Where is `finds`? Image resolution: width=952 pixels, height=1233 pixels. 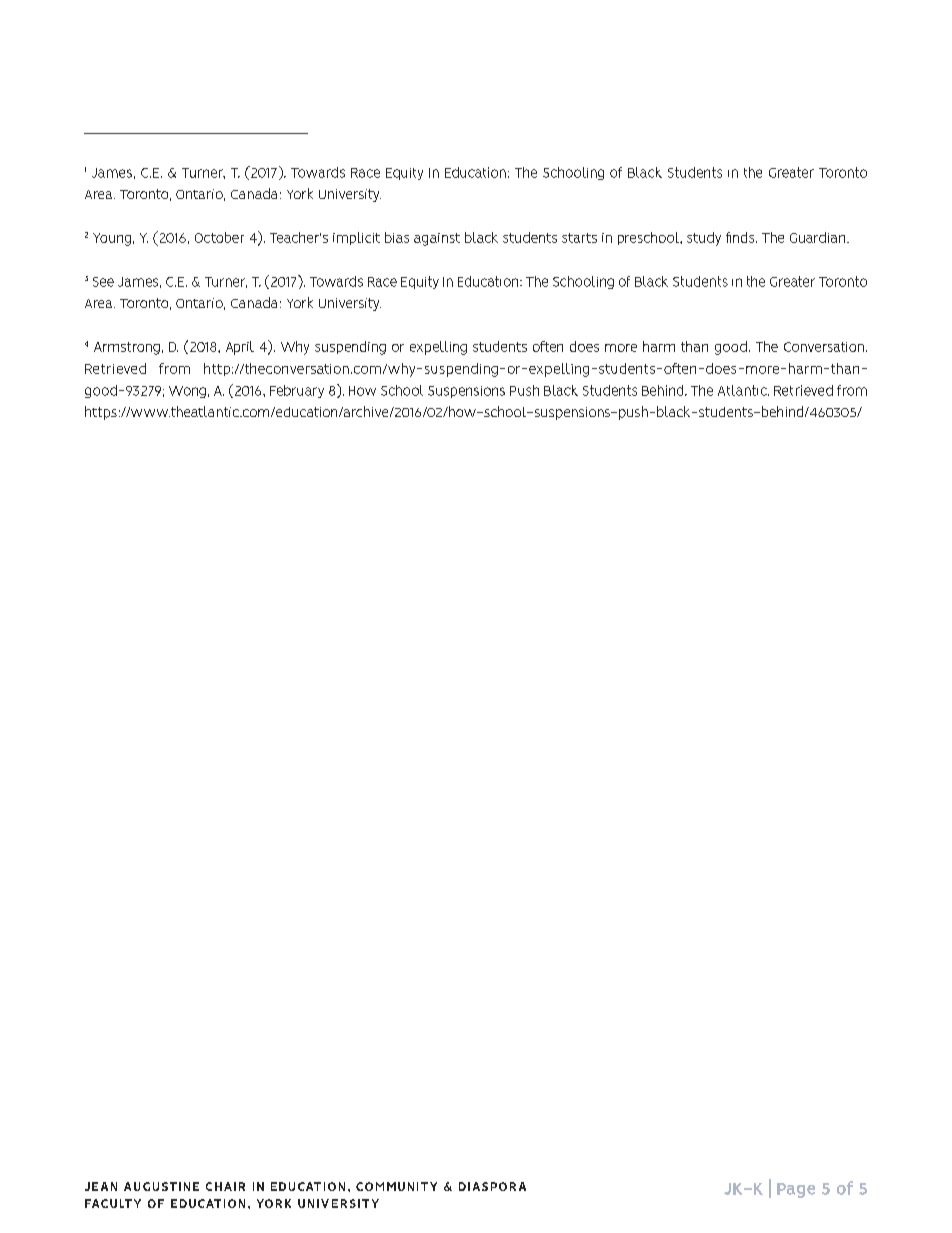 finds is located at coordinates (741, 237).
